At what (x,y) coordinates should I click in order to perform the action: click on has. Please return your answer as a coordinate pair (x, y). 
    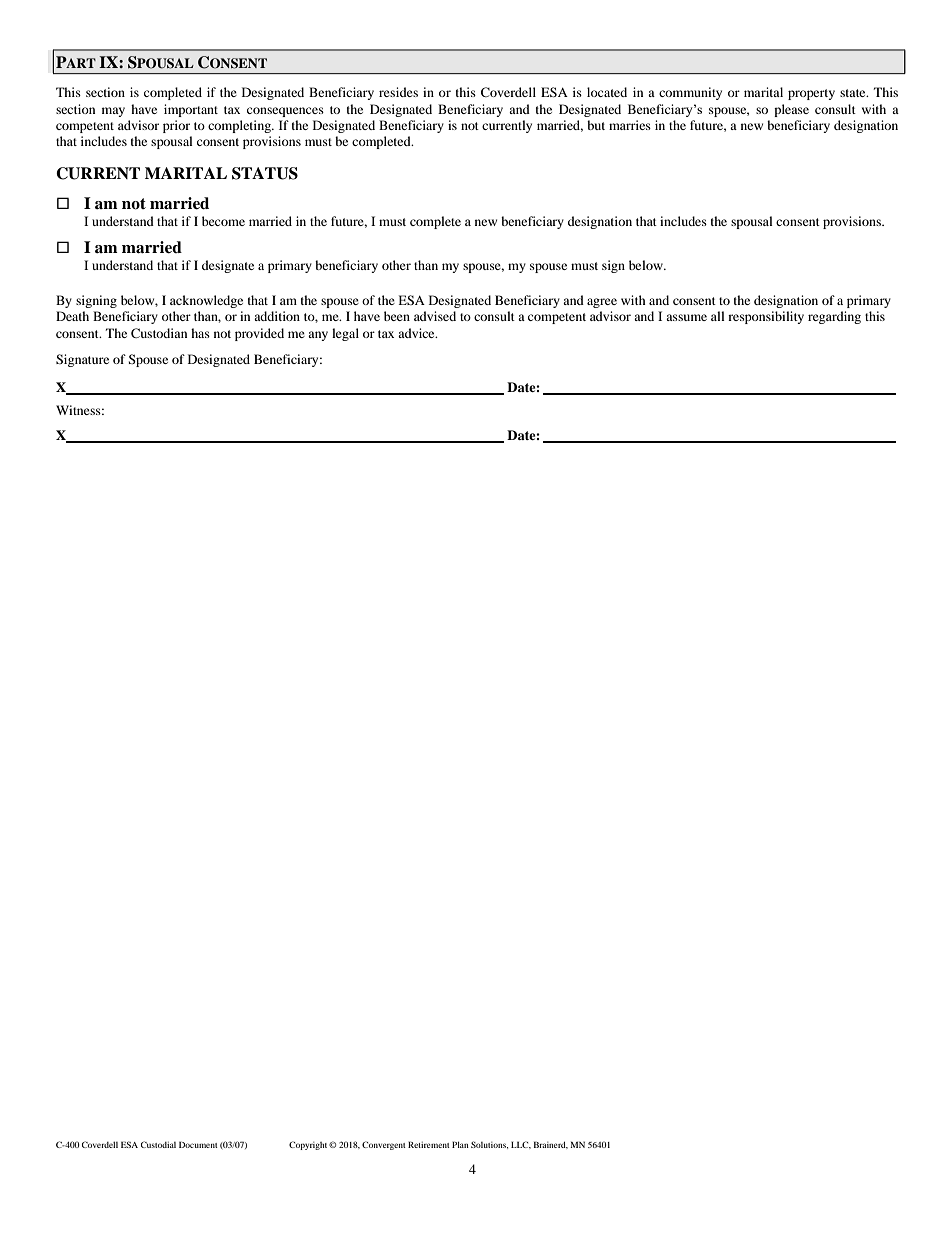
    Looking at the image, I should click on (200, 333).
